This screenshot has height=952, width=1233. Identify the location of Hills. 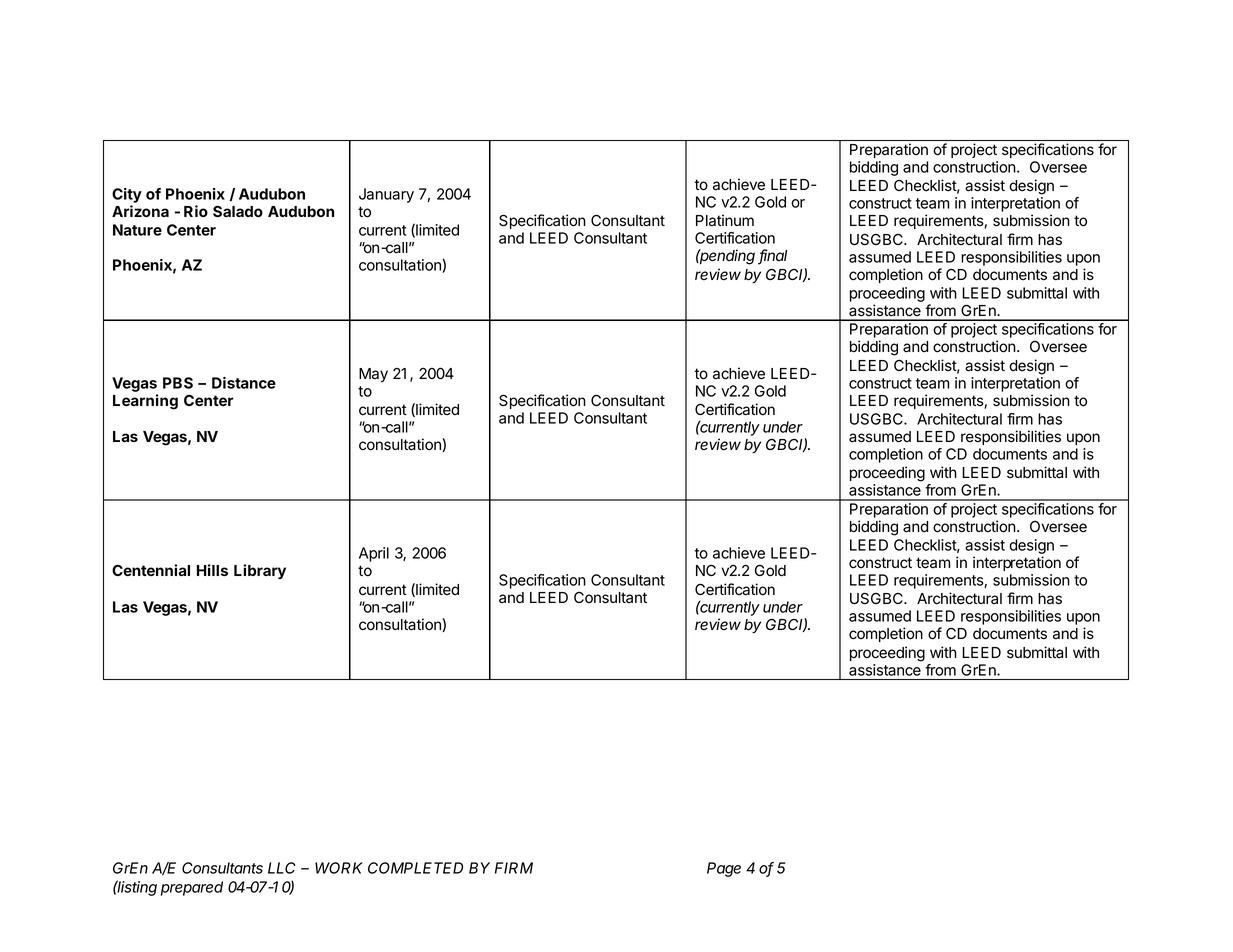
(212, 570).
